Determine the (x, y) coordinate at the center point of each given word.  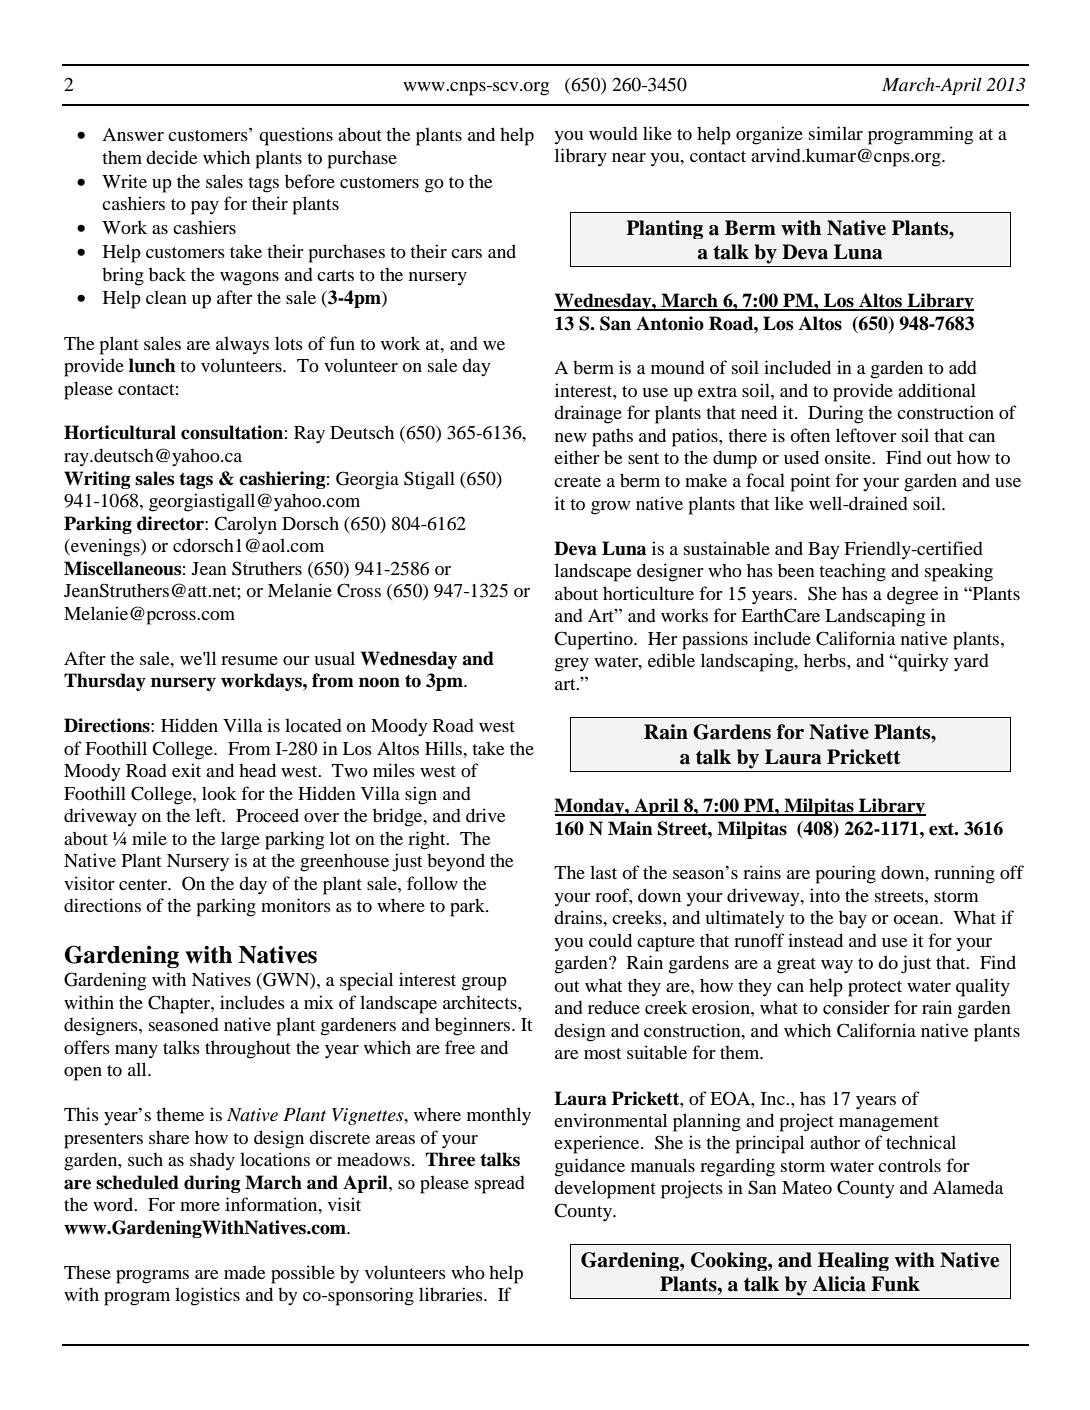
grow (610, 508)
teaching (852, 572)
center (144, 884)
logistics (207, 1296)
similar (836, 133)
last (603, 872)
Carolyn (245, 525)
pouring (846, 874)
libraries (452, 1294)
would (613, 133)
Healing (853, 1261)
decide (172, 157)
